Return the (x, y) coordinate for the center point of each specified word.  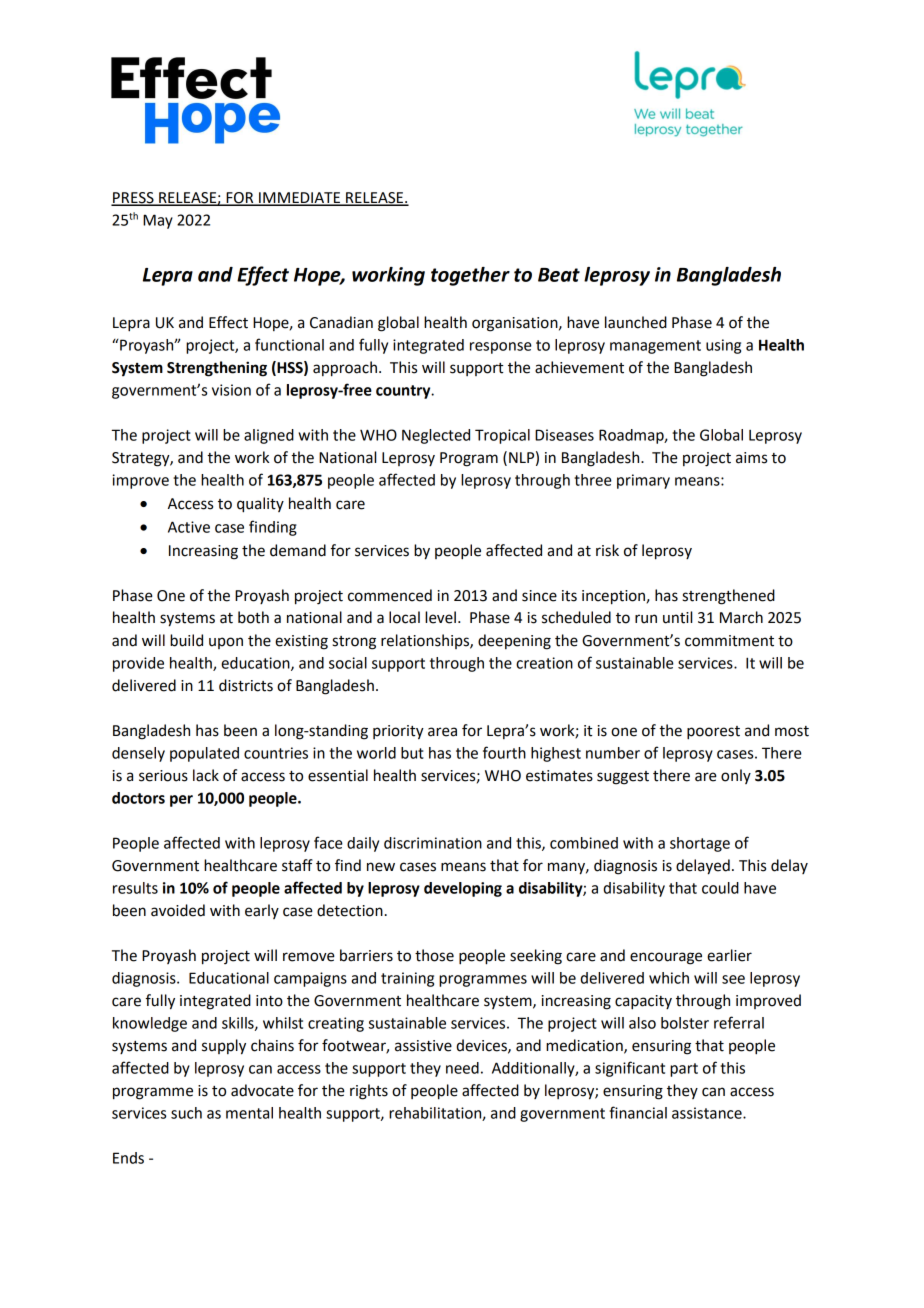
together (470, 276)
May (158, 221)
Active (189, 527)
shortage (700, 844)
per (181, 801)
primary (643, 481)
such (186, 1113)
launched (636, 322)
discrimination (433, 843)
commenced (390, 595)
